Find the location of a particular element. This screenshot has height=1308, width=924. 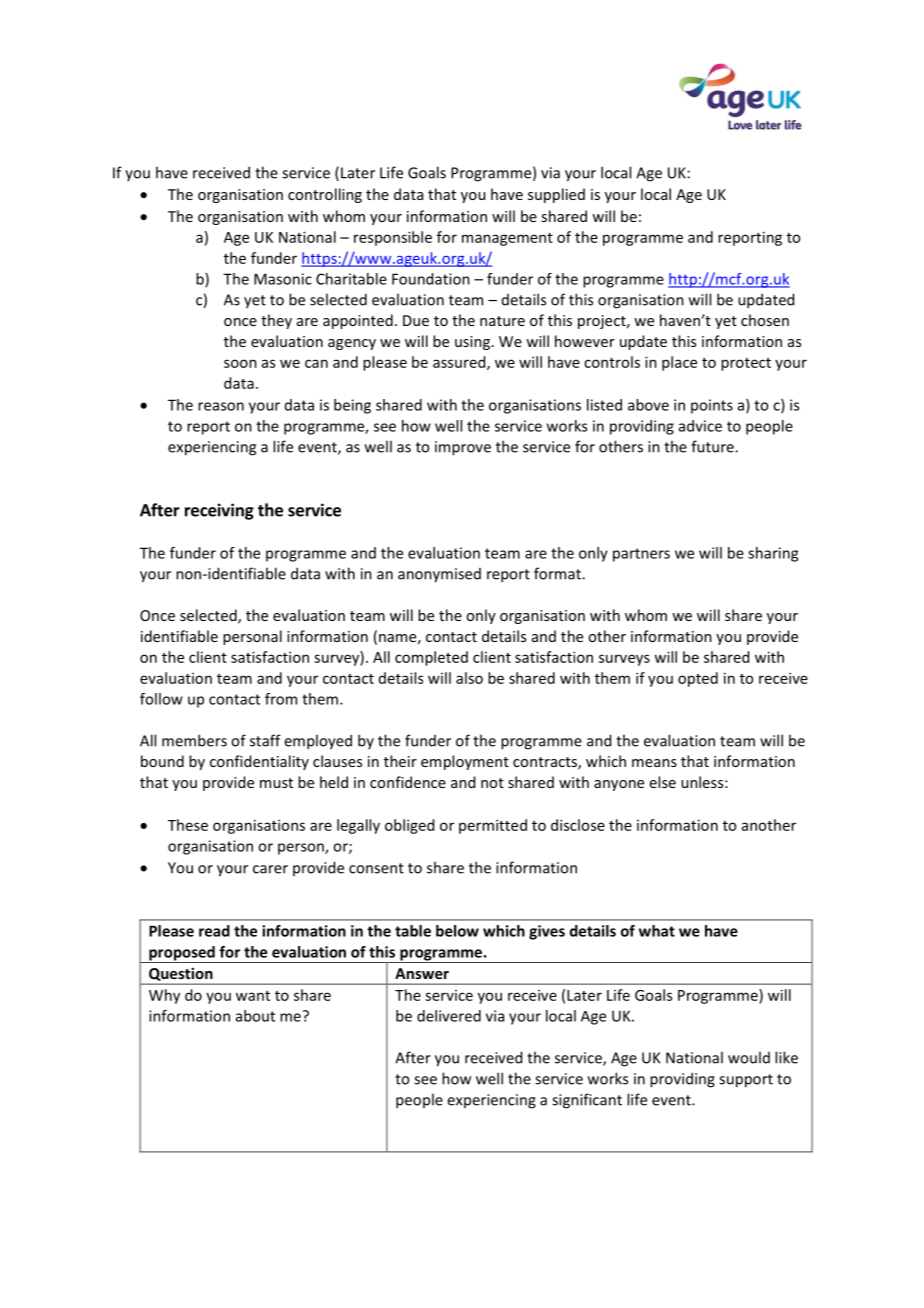

improve is located at coordinates (463, 448).
